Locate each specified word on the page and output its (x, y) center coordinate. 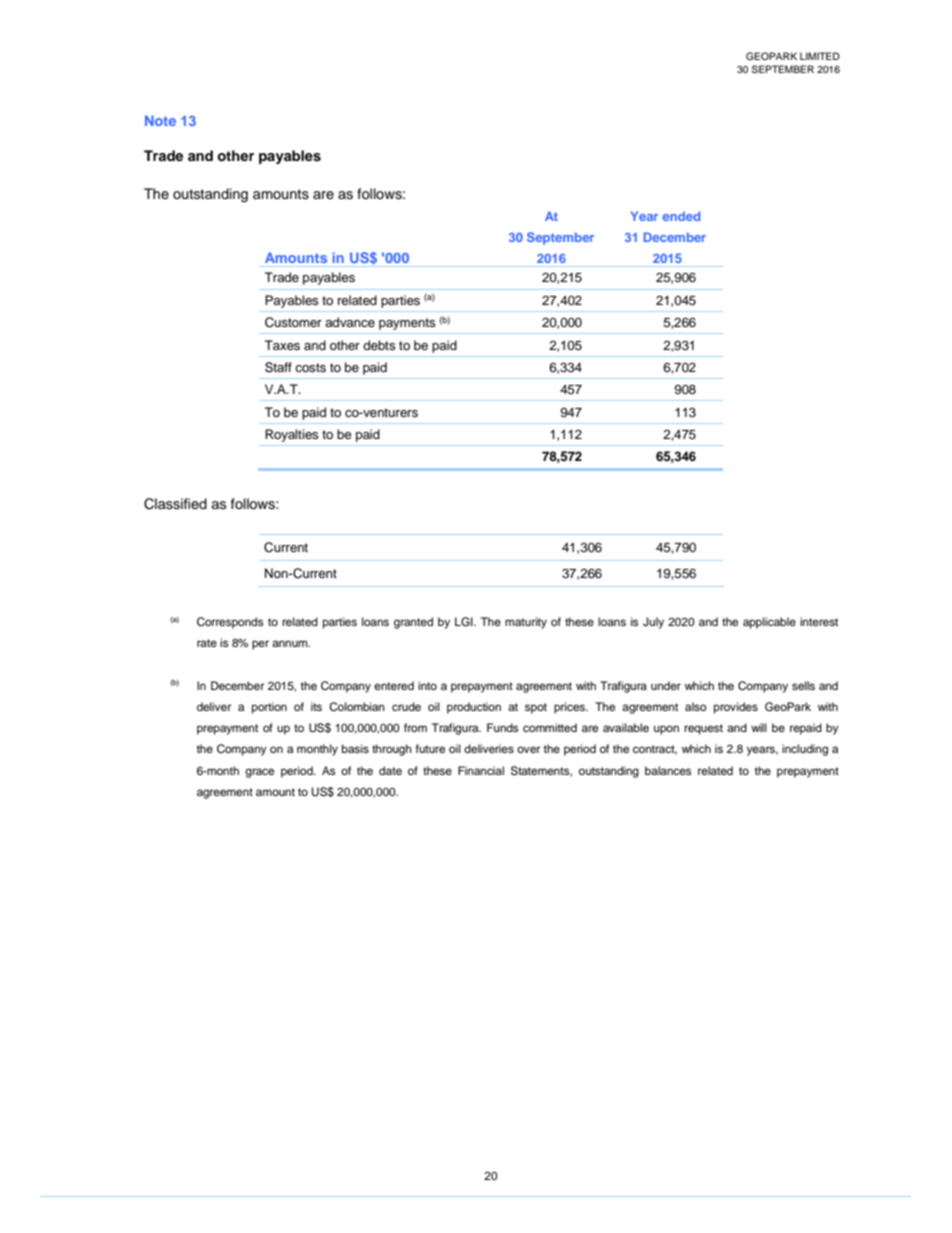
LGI (465, 622)
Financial (481, 770)
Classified (175, 504)
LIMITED (820, 56)
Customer (293, 322)
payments (407, 324)
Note (160, 120)
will (759, 727)
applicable (769, 623)
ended (681, 216)
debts (379, 345)
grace (259, 773)
